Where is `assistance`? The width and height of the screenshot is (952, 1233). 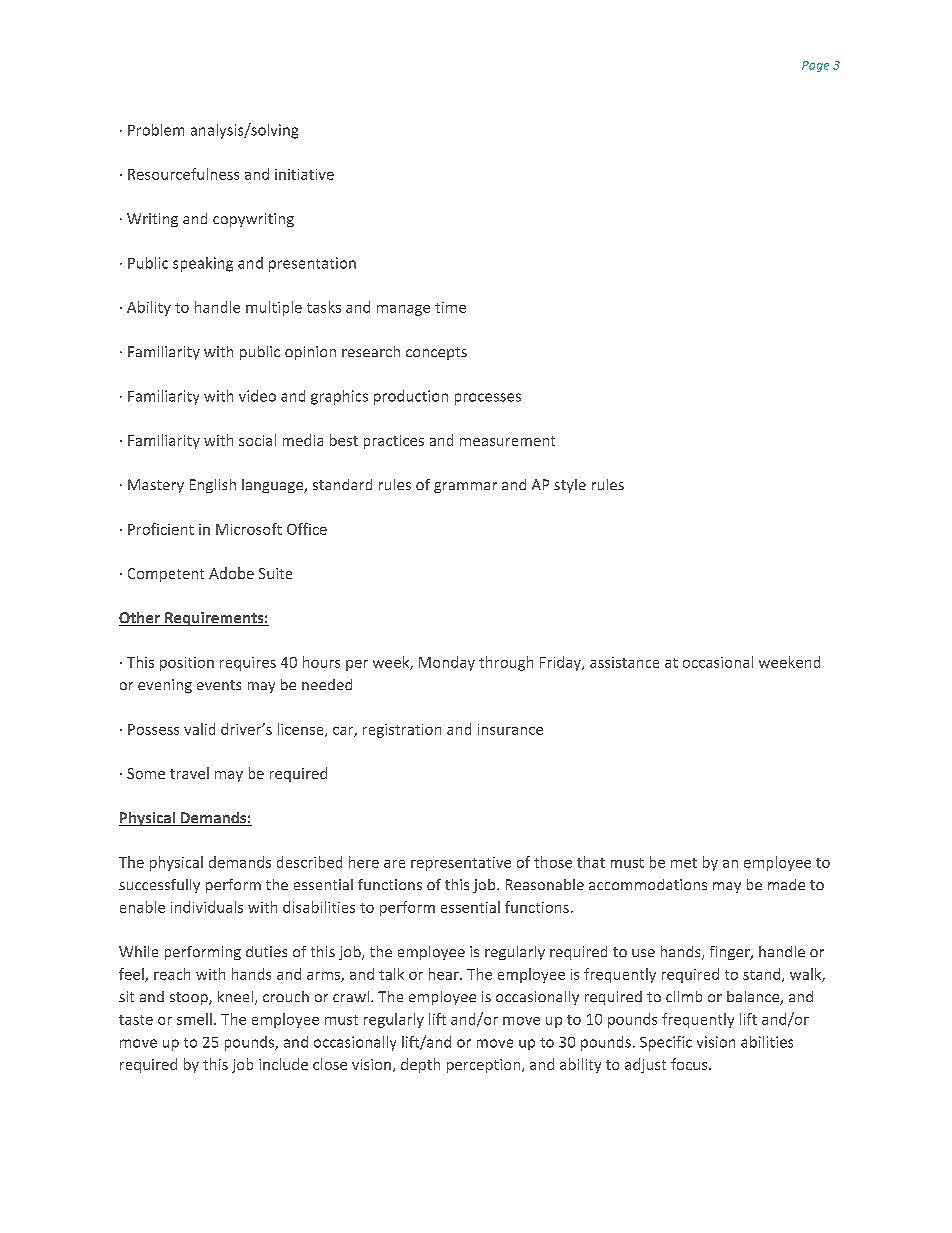
assistance is located at coordinates (624, 662).
